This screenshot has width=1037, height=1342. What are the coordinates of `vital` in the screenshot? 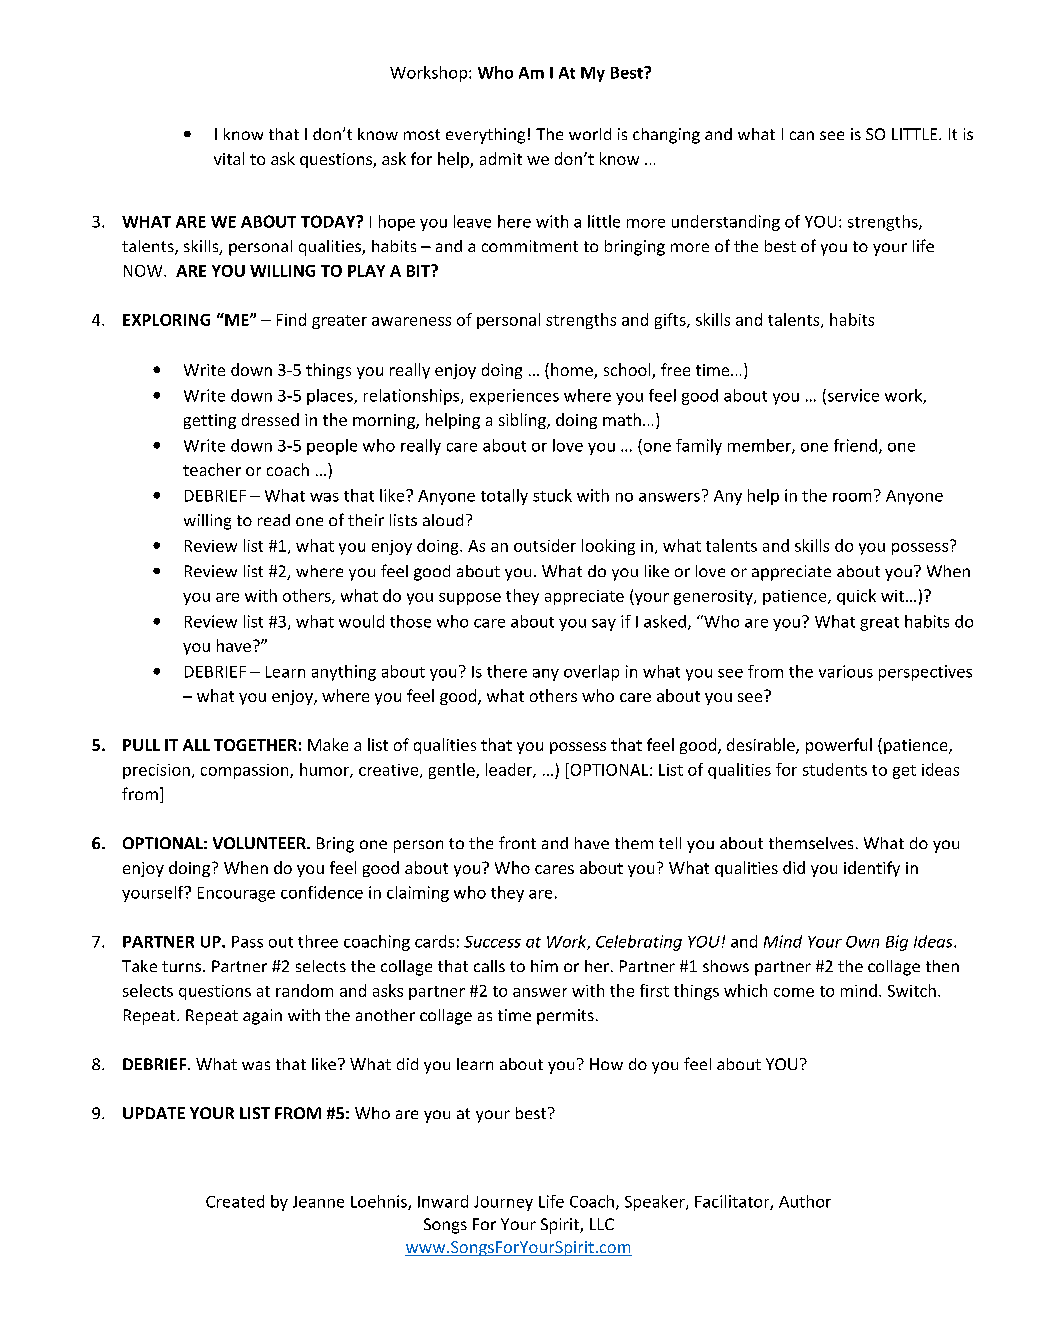 It's located at (229, 158).
